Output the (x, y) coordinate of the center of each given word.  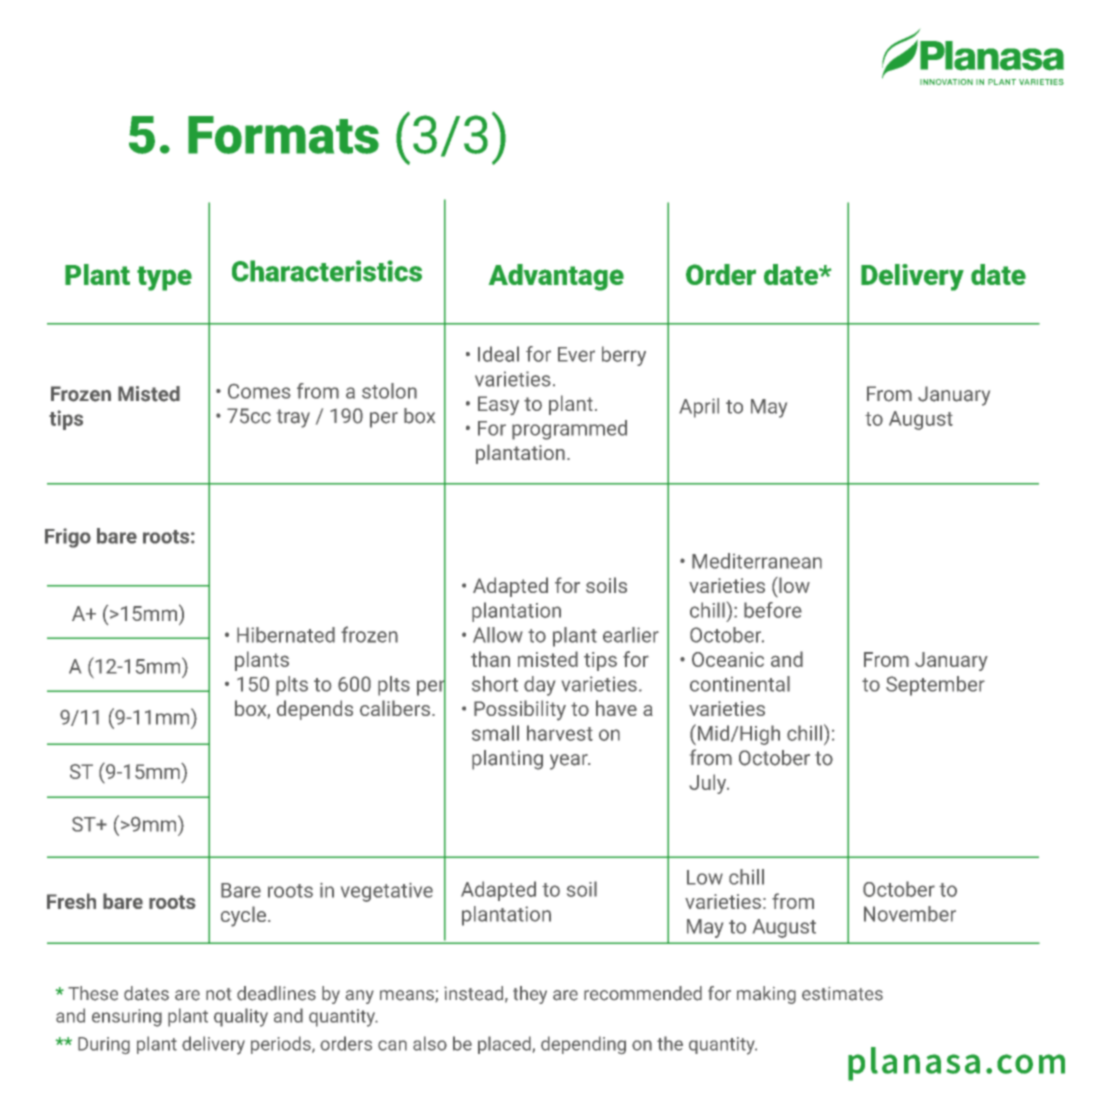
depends (315, 710)
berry (624, 356)
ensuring (127, 1018)
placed (504, 1045)
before (773, 610)
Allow (498, 635)
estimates (842, 994)
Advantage (556, 277)
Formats (283, 135)
